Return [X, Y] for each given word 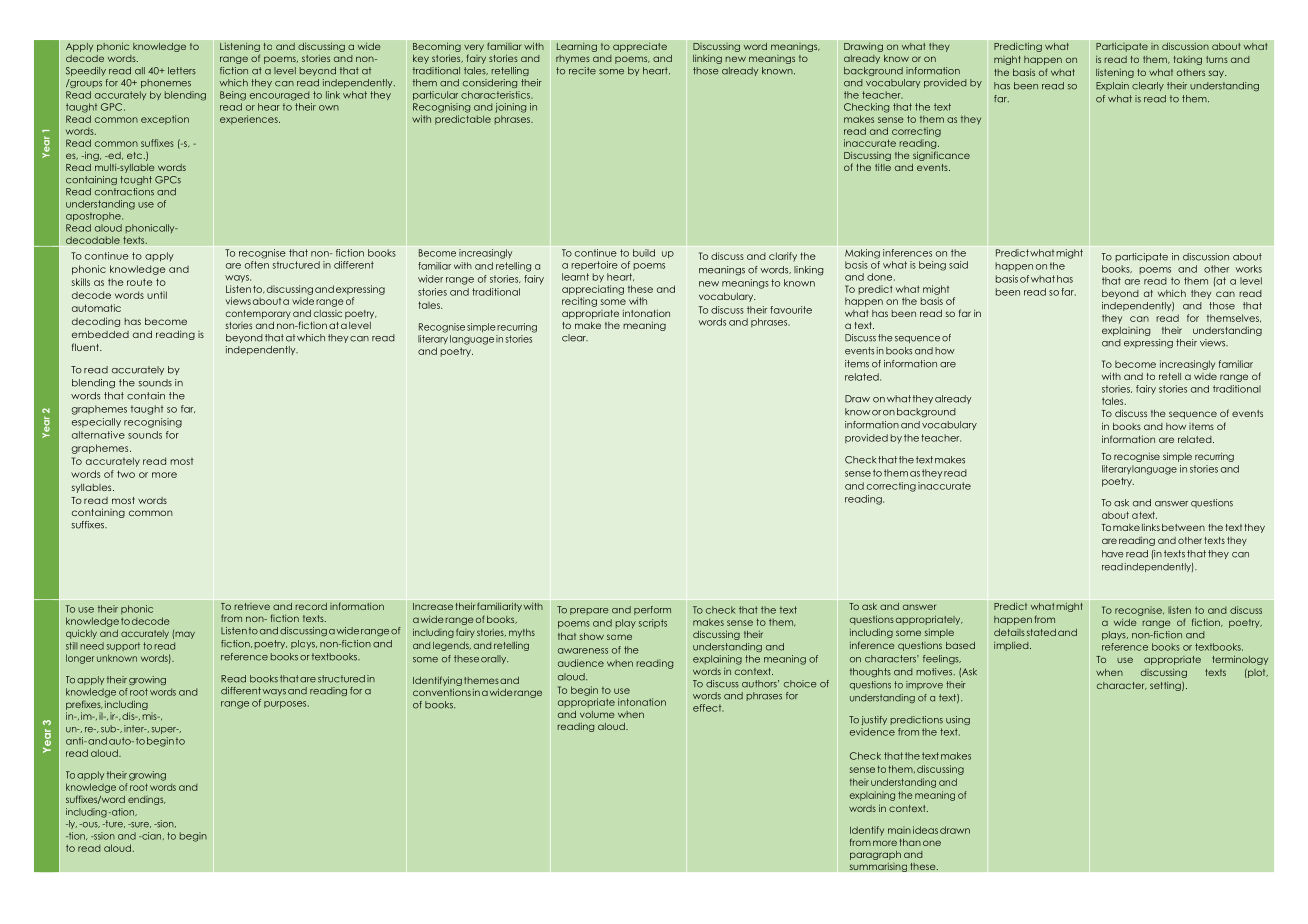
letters [182, 71]
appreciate [640, 47]
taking [1188, 60]
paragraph [875, 855]
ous [90, 825]
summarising [878, 867]
